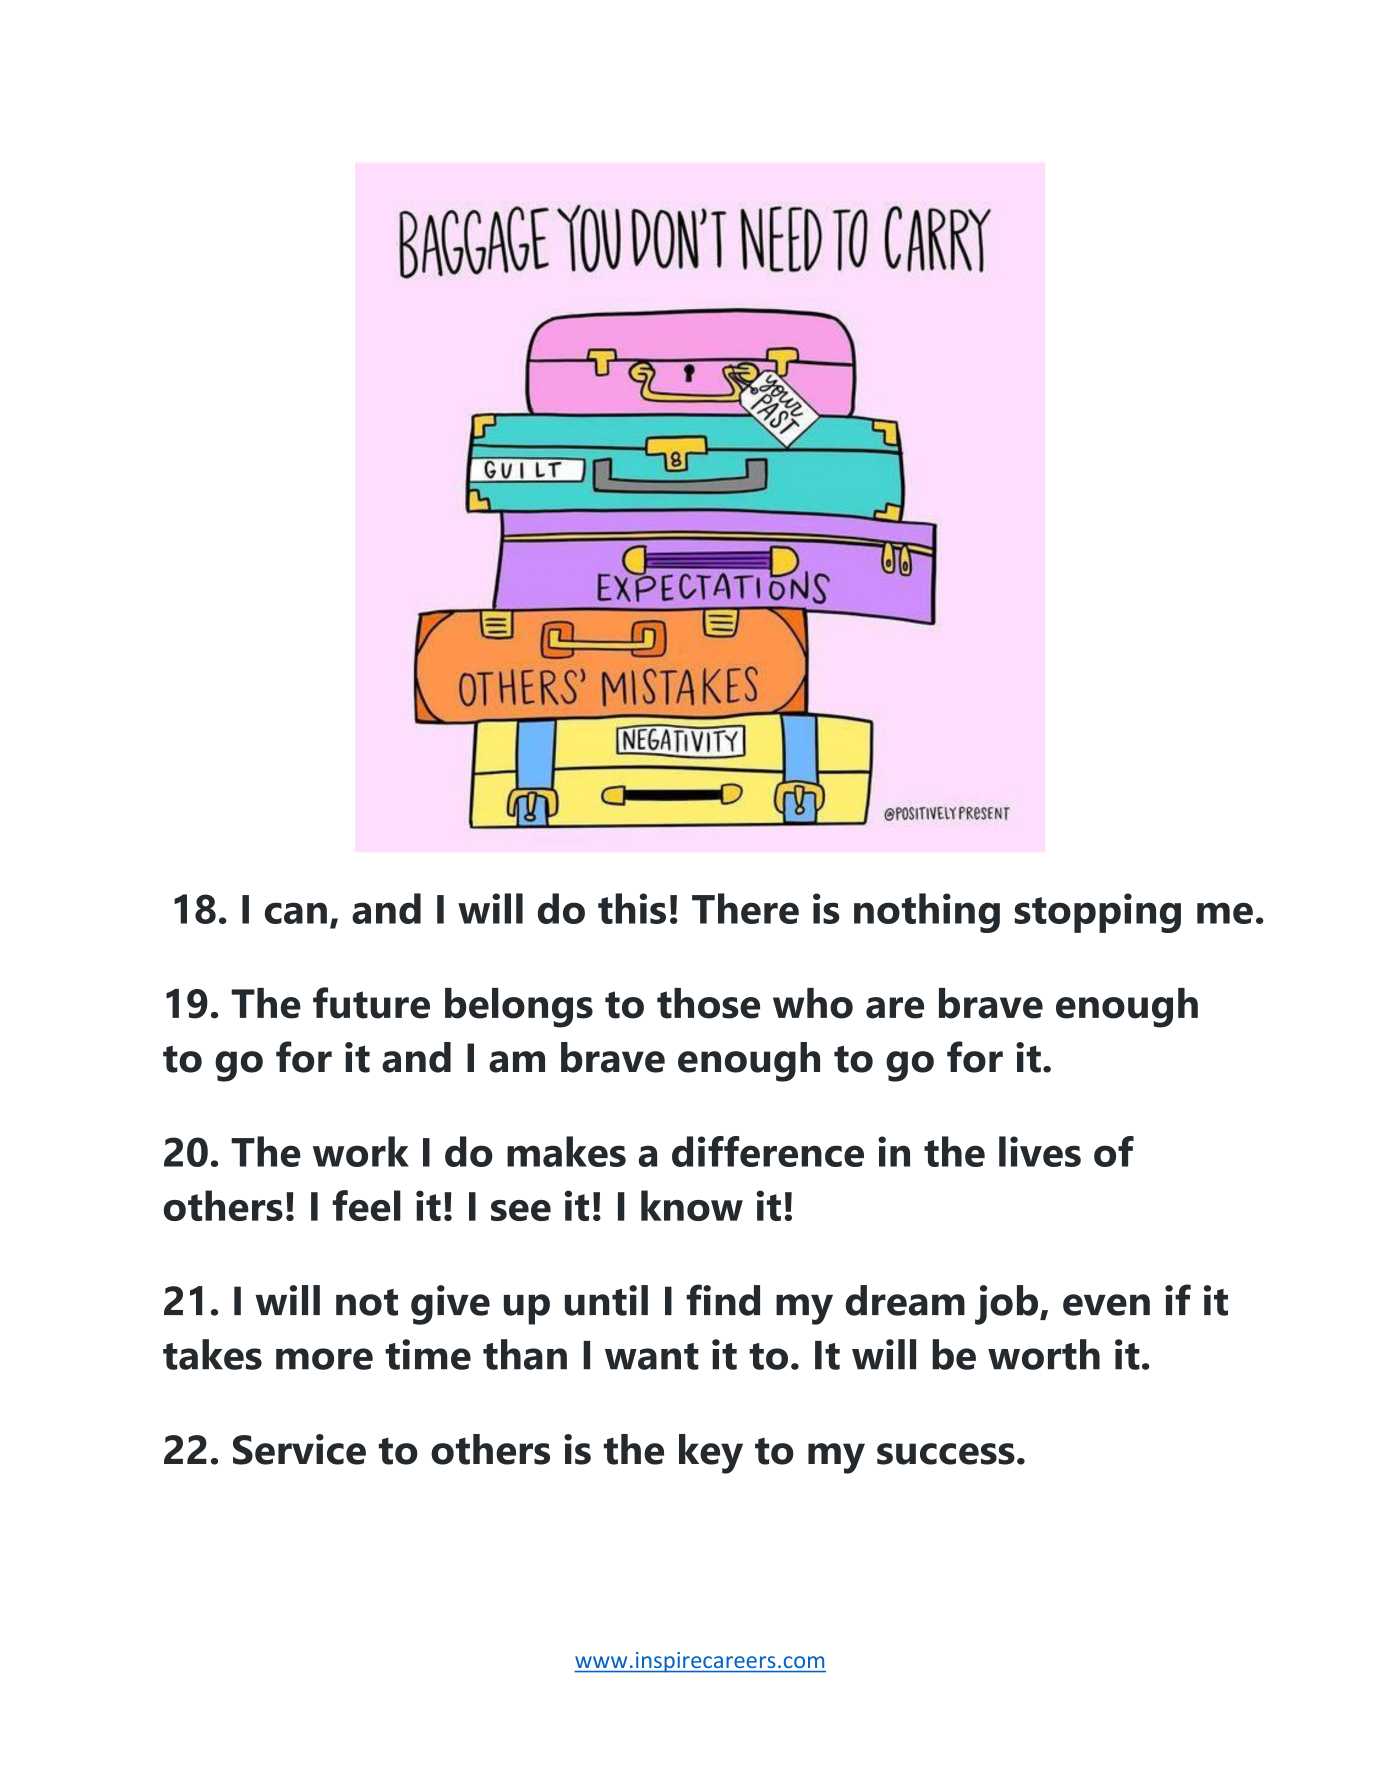 This document has width=1380, height=1786. Describe the element at coordinates (366, 1205) in the document. I see `feel` at that location.
